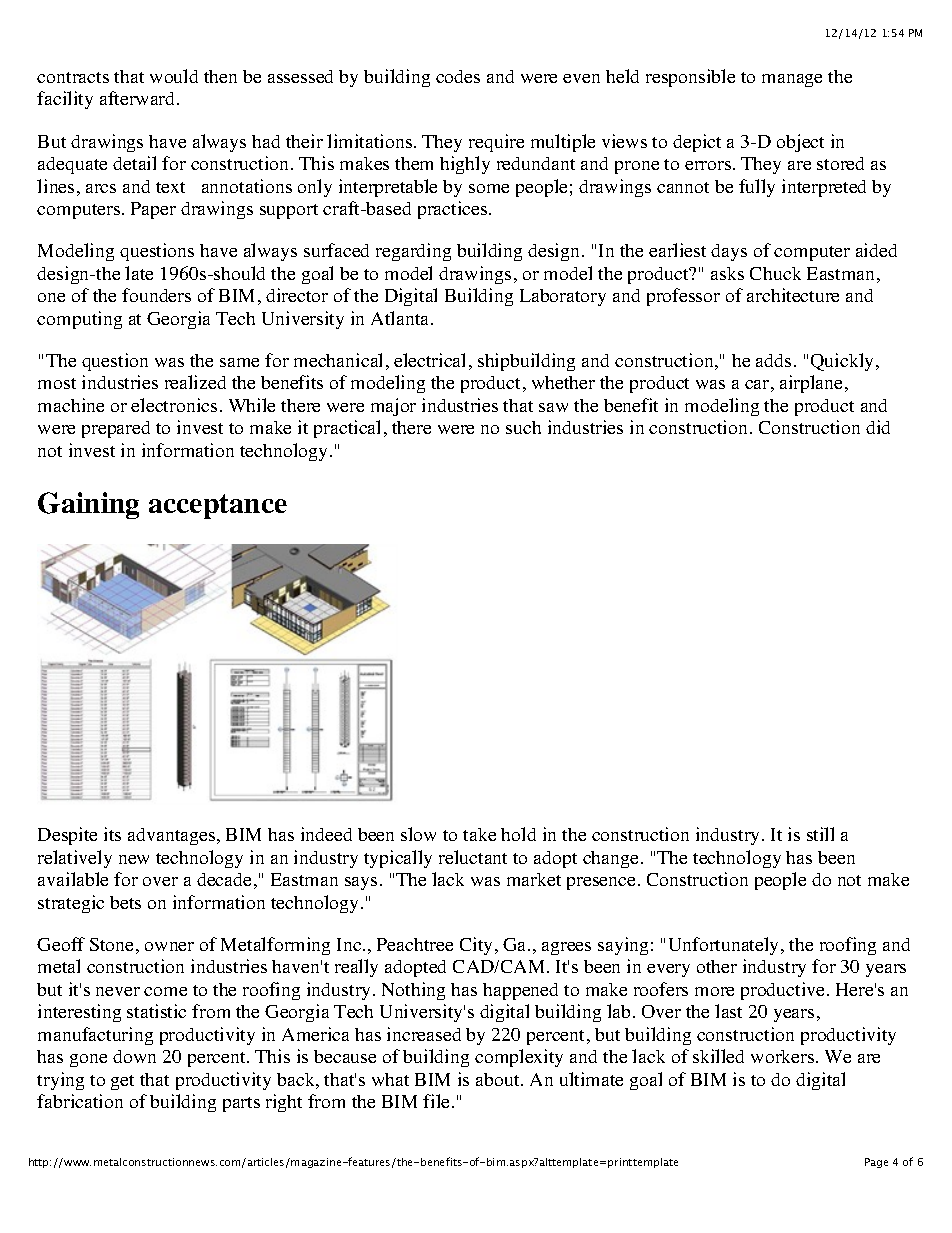 The height and width of the screenshot is (1233, 952). I want to click on afterward, so click(139, 98).
